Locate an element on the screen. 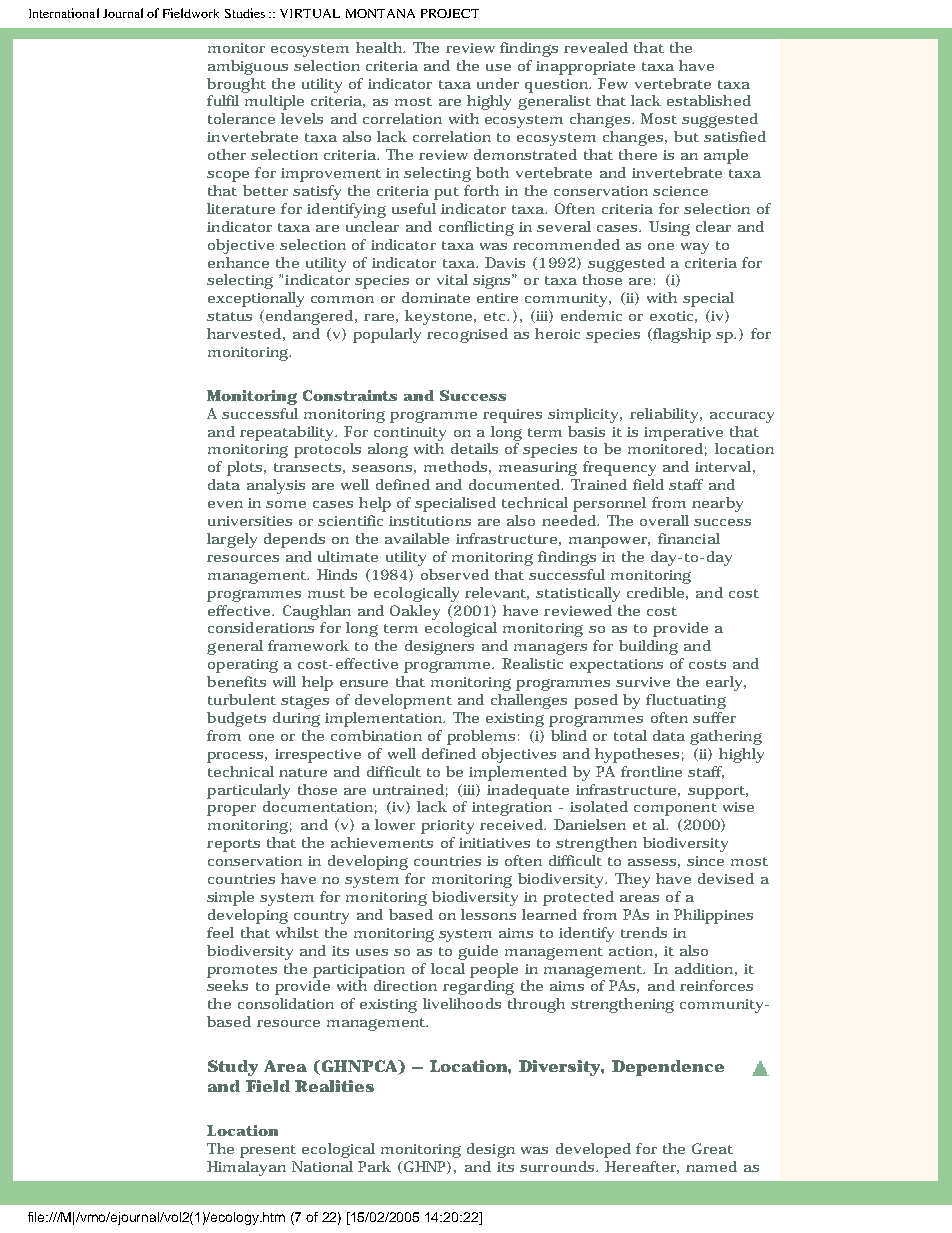 The height and width of the screenshot is (1233, 952). initiatives is located at coordinates (494, 843).
